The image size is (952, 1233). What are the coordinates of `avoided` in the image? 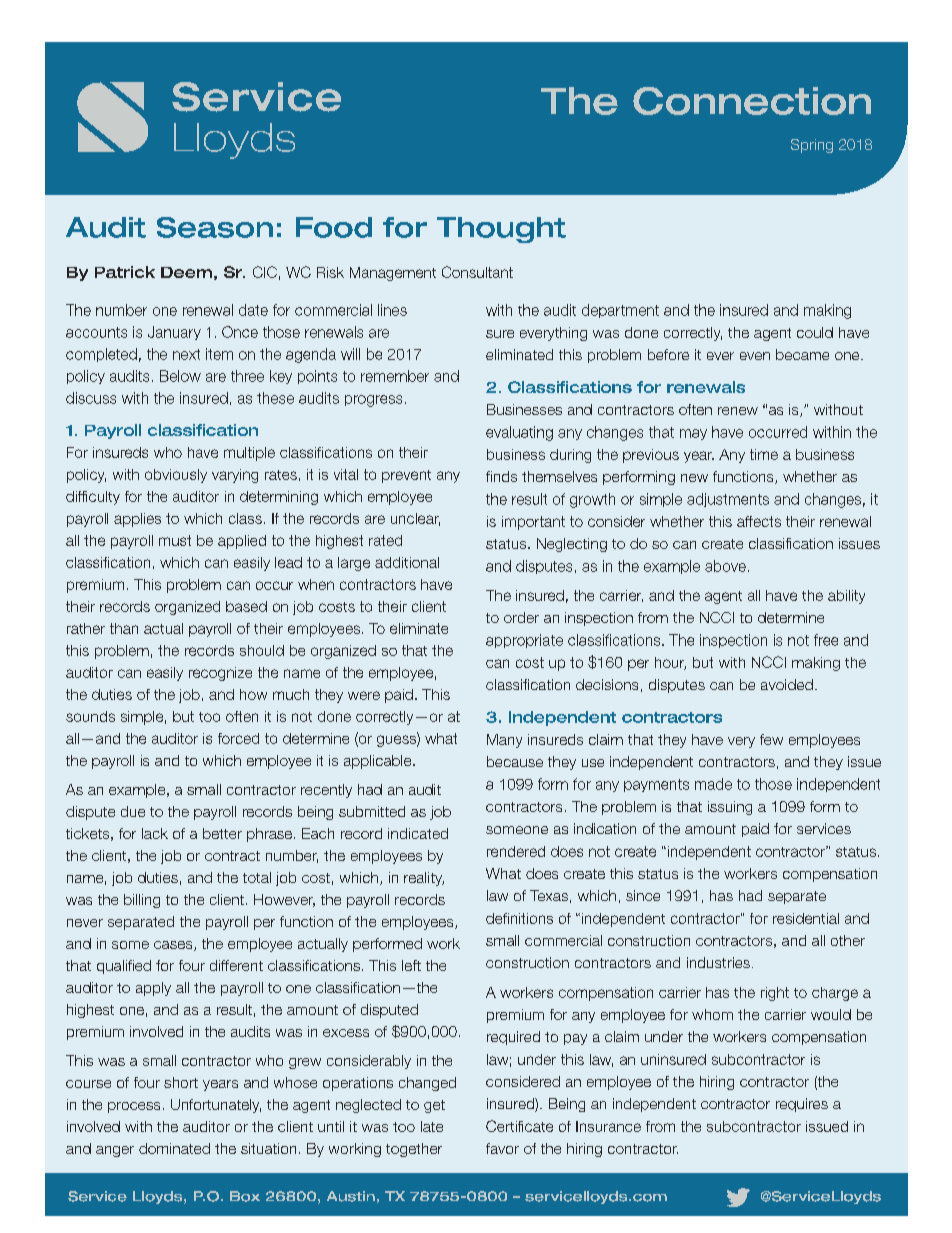 It's located at (787, 684).
